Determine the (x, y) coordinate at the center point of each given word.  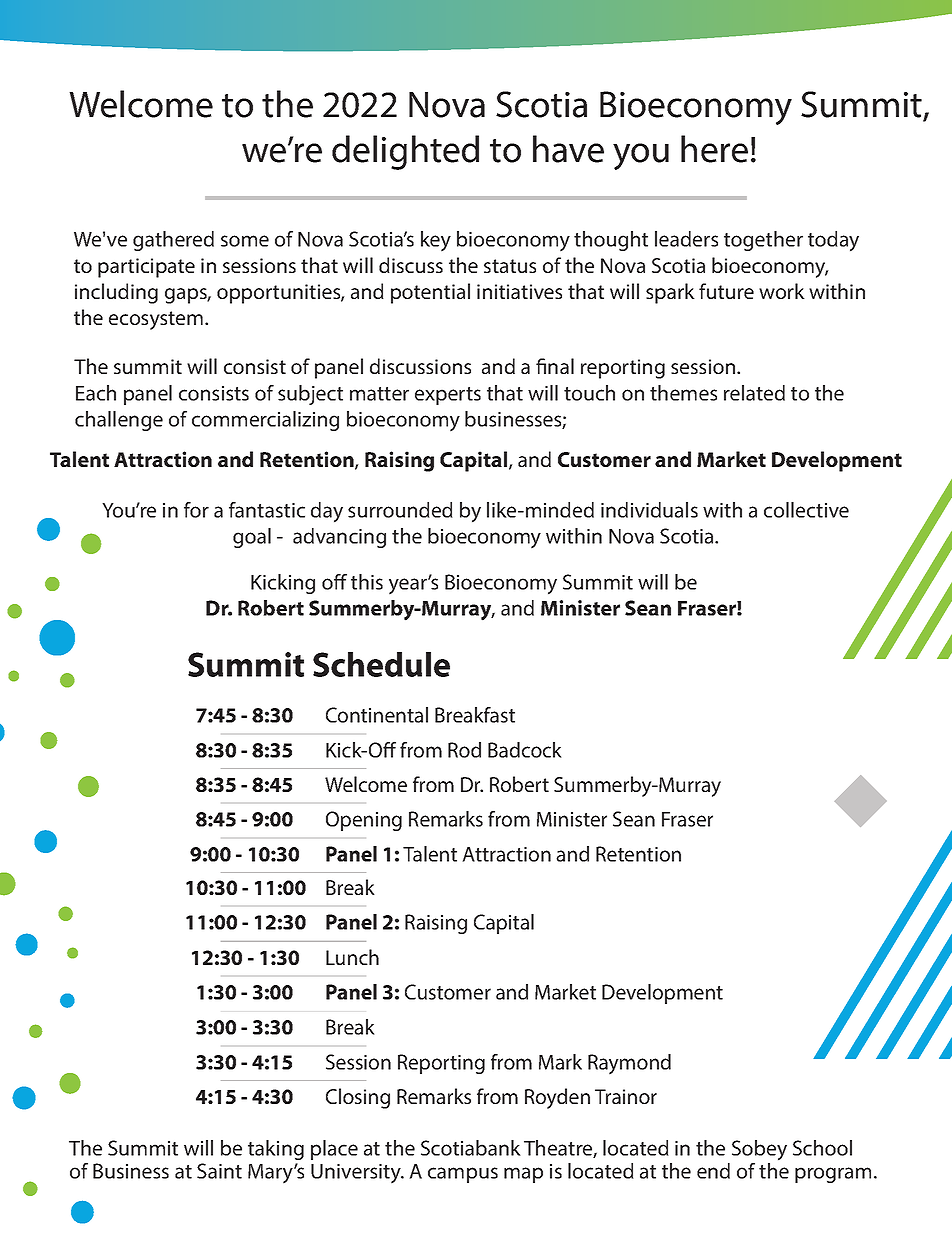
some (245, 241)
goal (252, 538)
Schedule (381, 664)
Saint (219, 1171)
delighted (405, 152)
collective (806, 510)
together (763, 241)
